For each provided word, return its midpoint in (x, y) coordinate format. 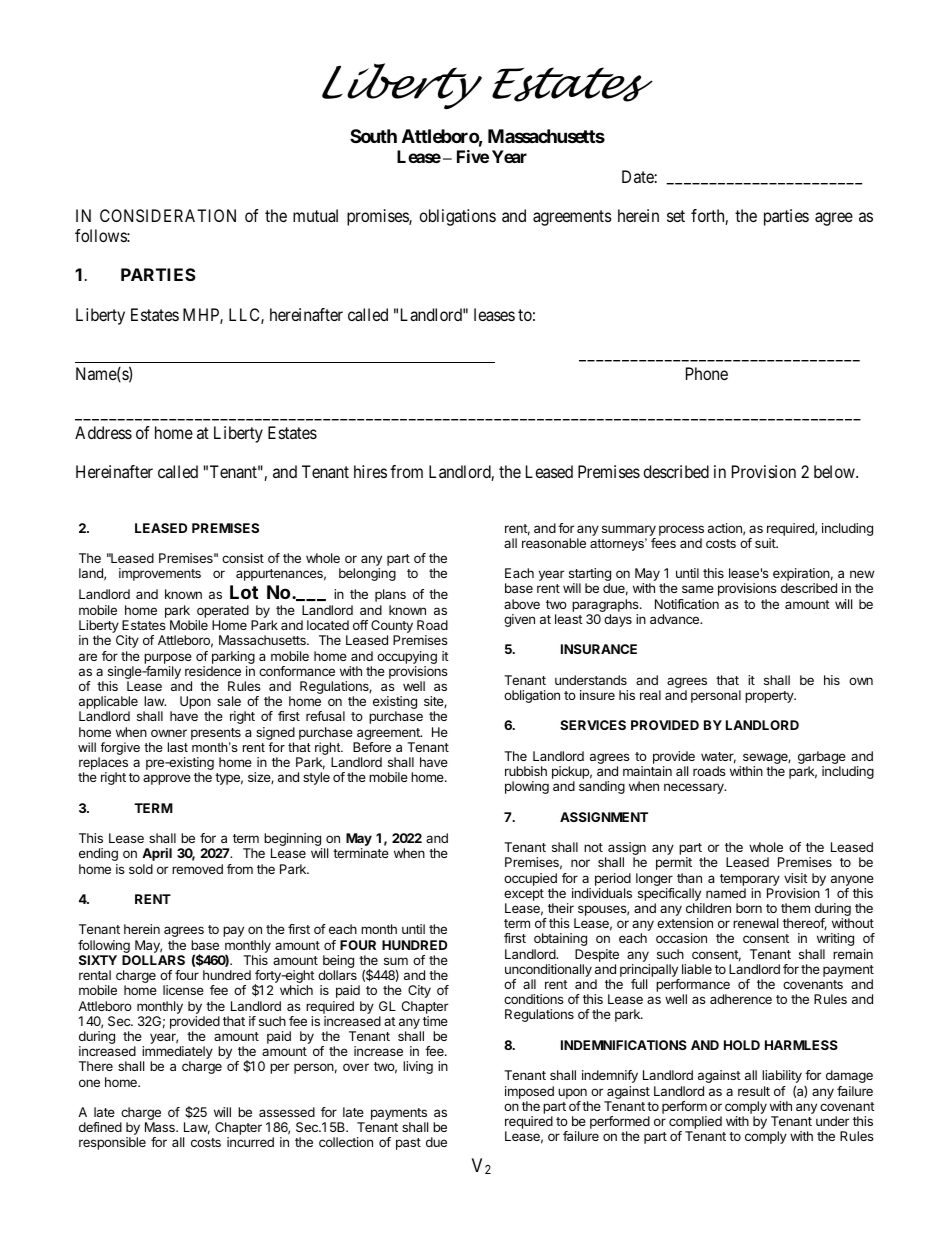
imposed (529, 1092)
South (373, 136)
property (770, 697)
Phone (707, 373)
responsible (112, 1143)
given (519, 620)
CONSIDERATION (168, 215)
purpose (168, 658)
